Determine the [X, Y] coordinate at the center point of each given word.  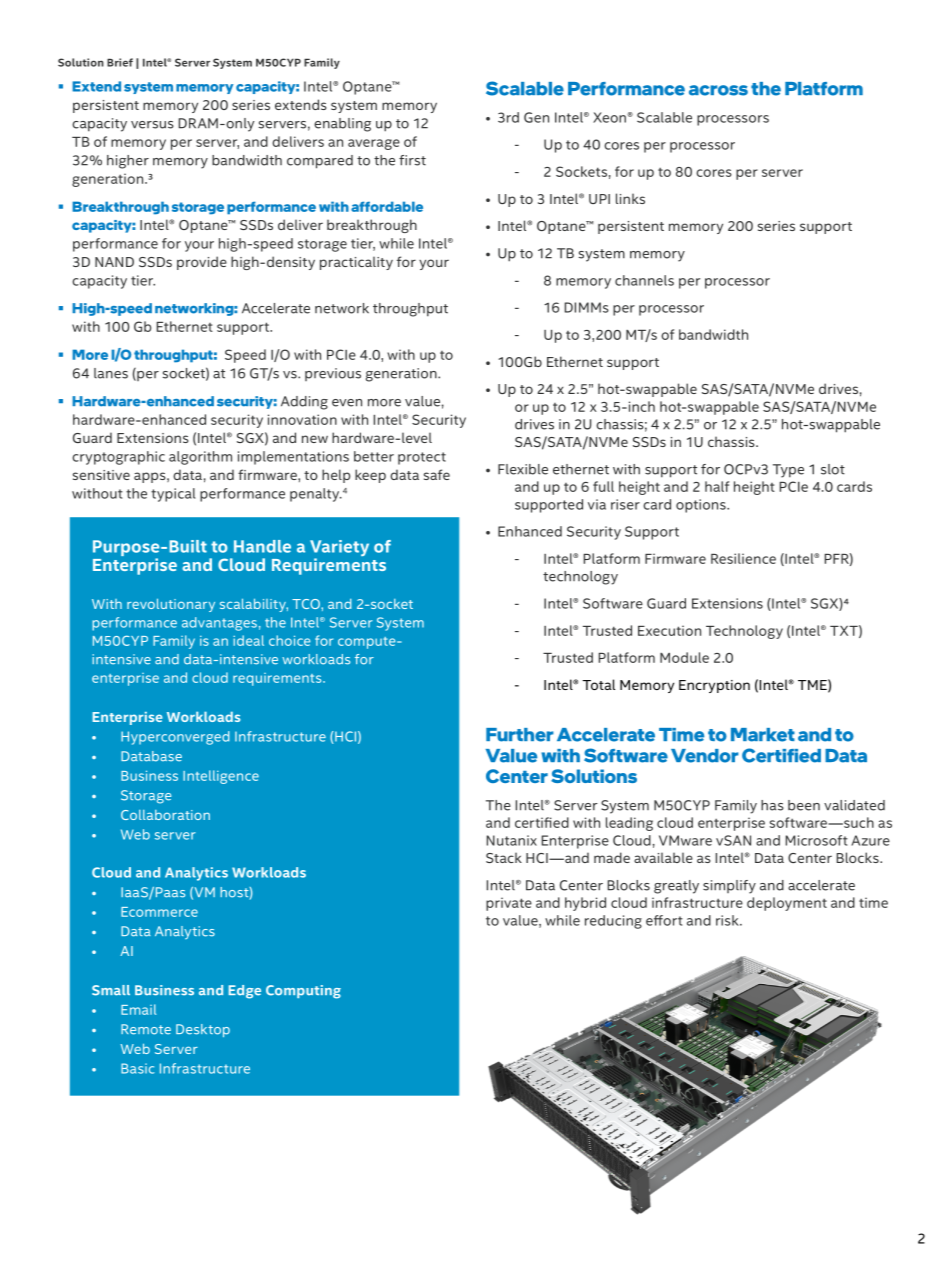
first [412, 160]
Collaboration [165, 815]
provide [202, 263]
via [597, 504]
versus [152, 125]
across [718, 90]
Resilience [743, 558]
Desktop [203, 1030]
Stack [504, 857]
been [804, 805]
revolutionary [171, 605]
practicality [356, 263]
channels [644, 280]
